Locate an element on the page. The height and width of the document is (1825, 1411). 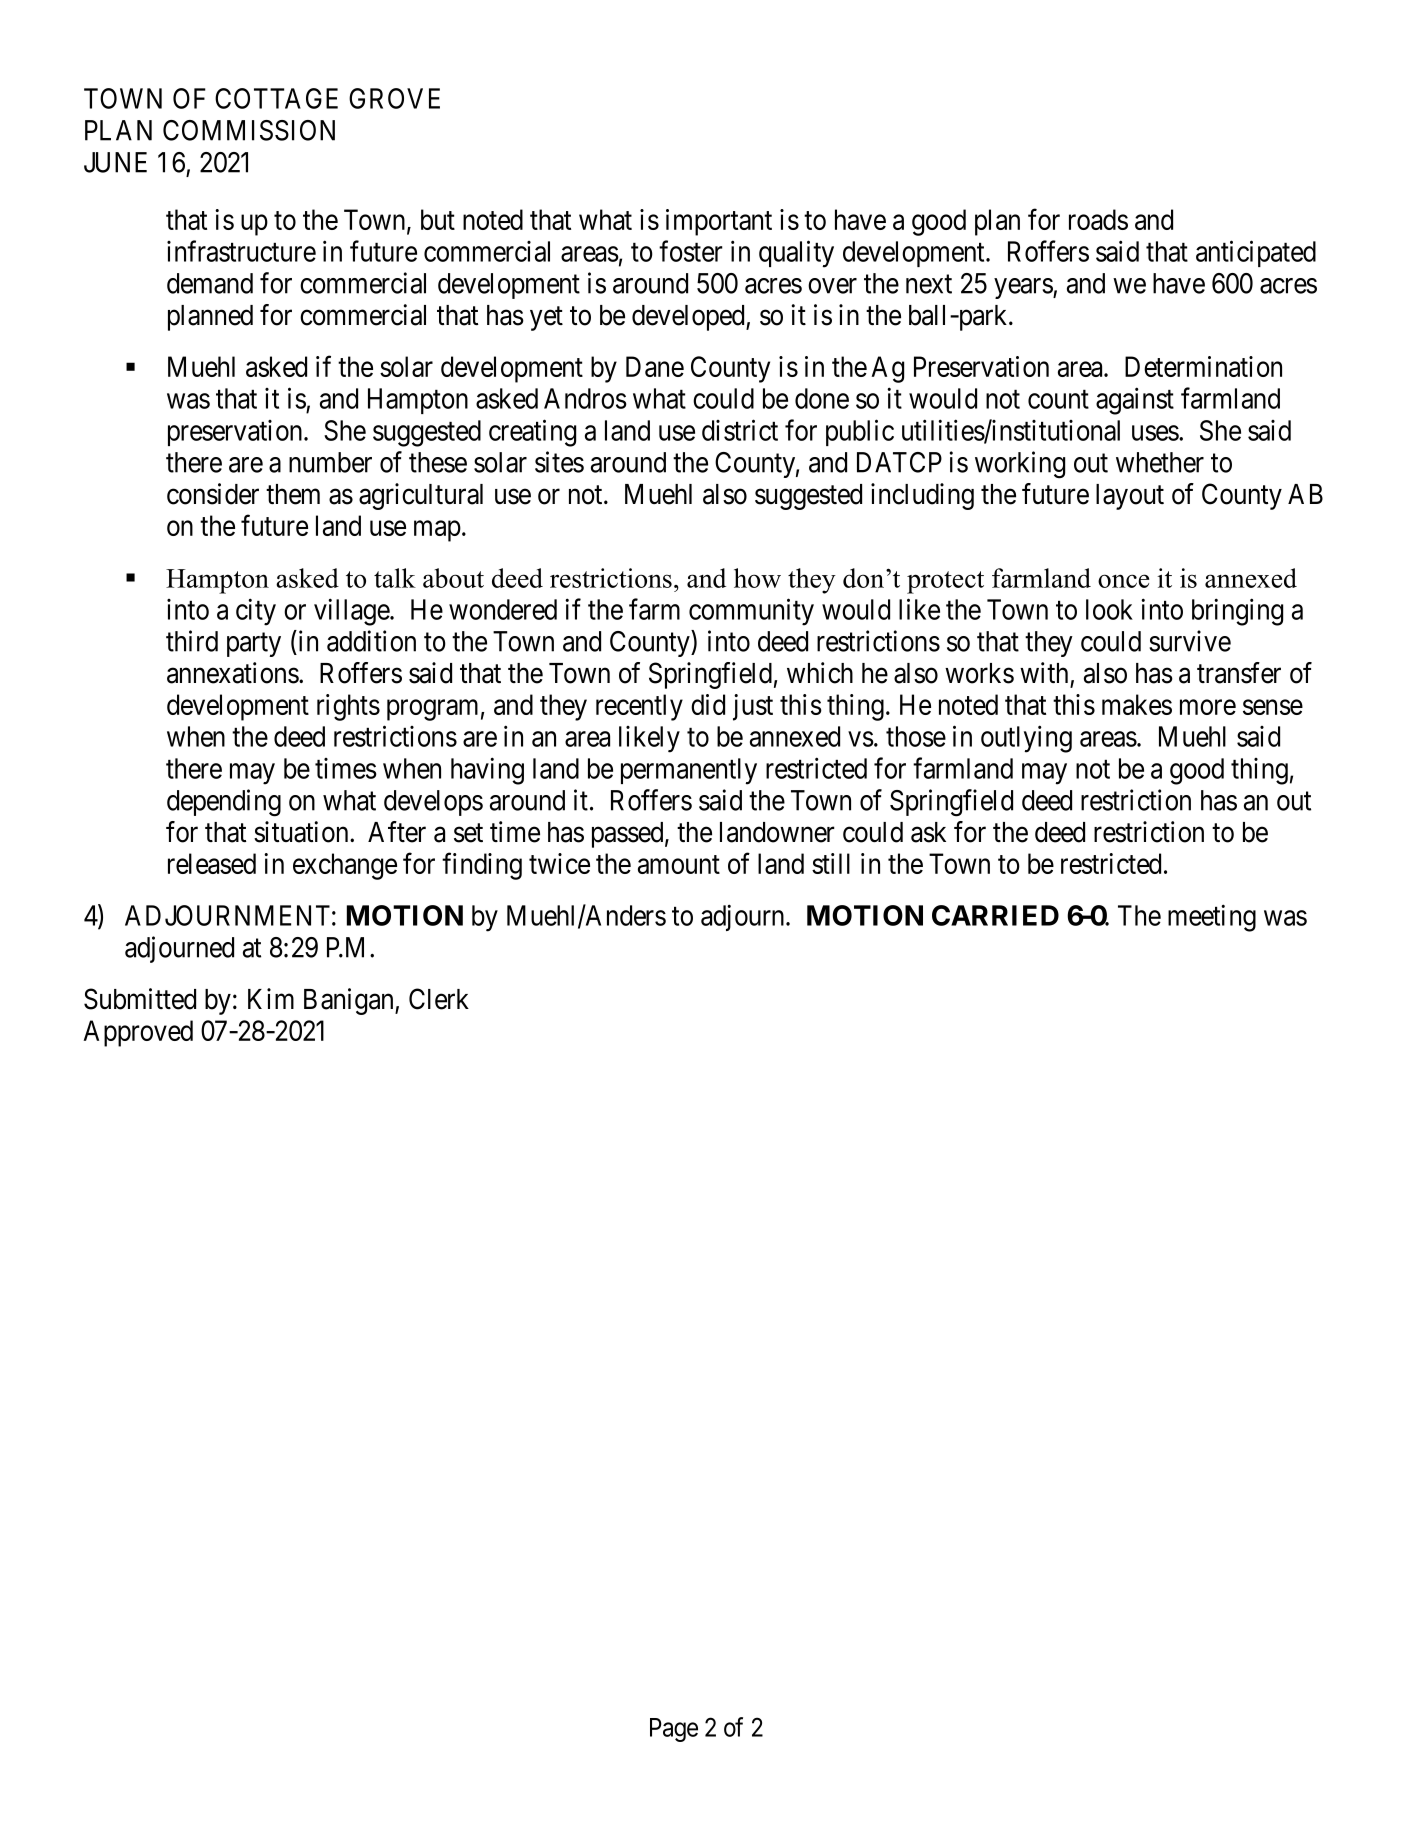
anticipated is located at coordinates (1256, 253).
